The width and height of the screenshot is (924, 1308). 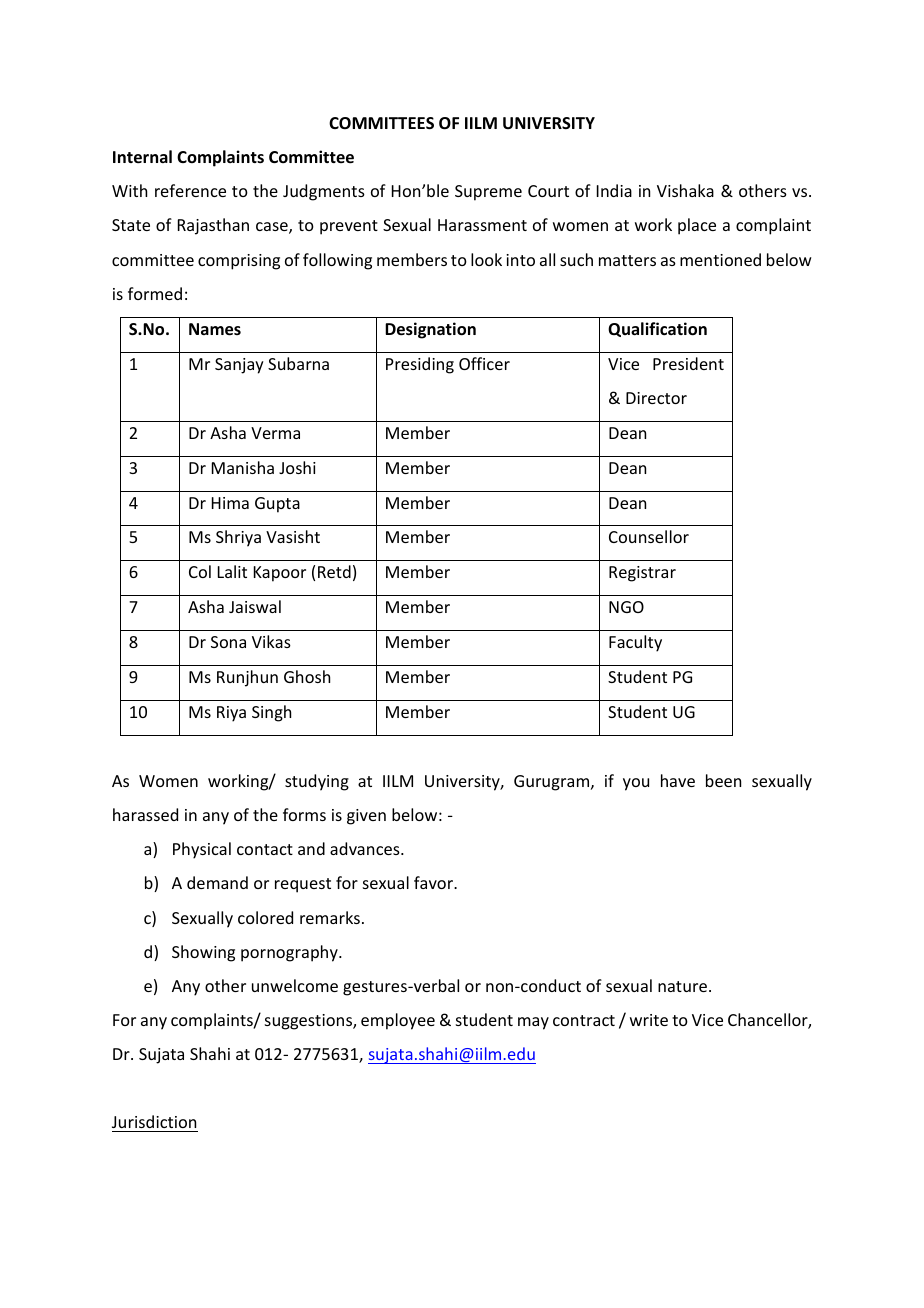 What do you see at coordinates (398, 1021) in the screenshot?
I see `employee` at bounding box center [398, 1021].
